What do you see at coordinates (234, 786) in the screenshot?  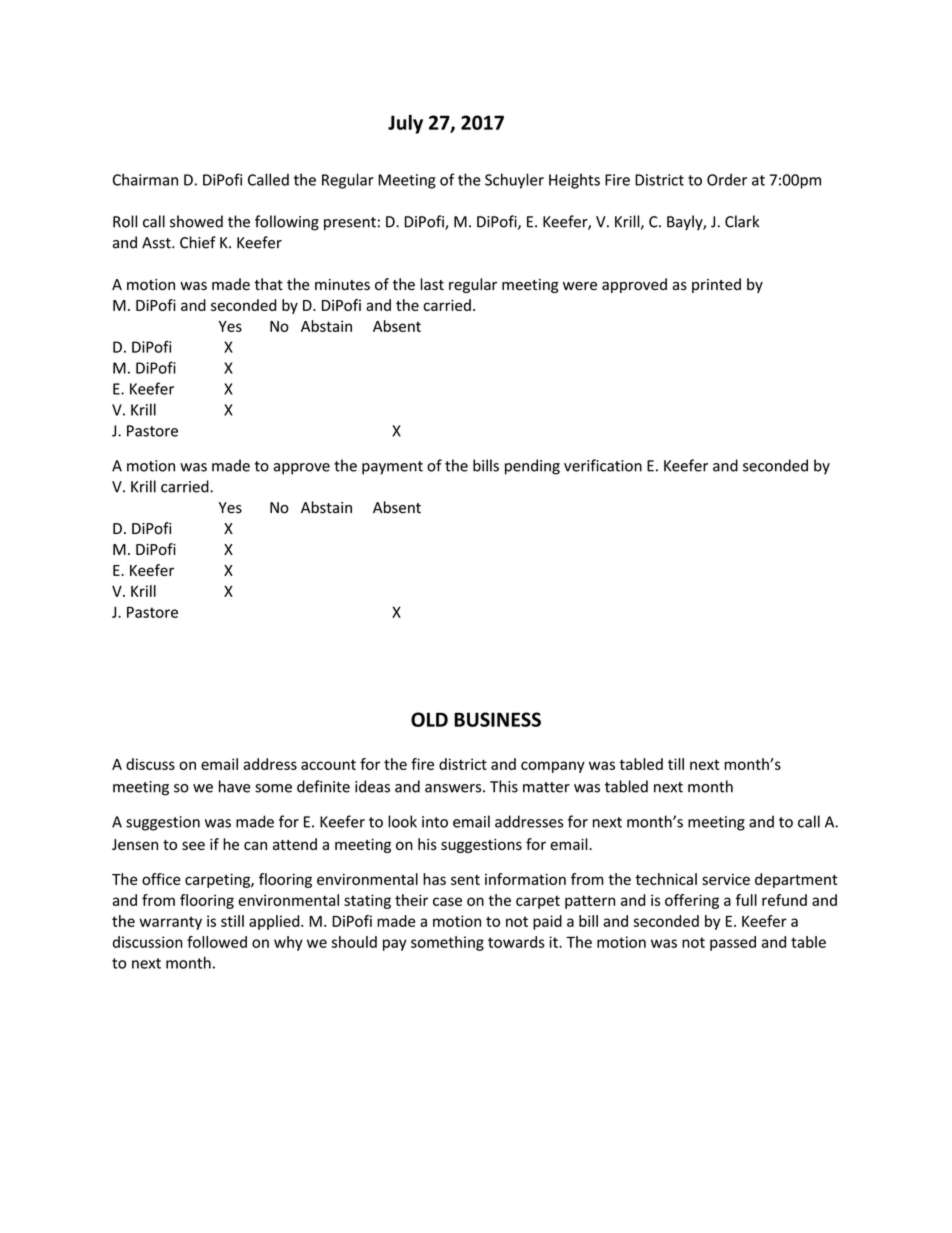 I see `have` at bounding box center [234, 786].
